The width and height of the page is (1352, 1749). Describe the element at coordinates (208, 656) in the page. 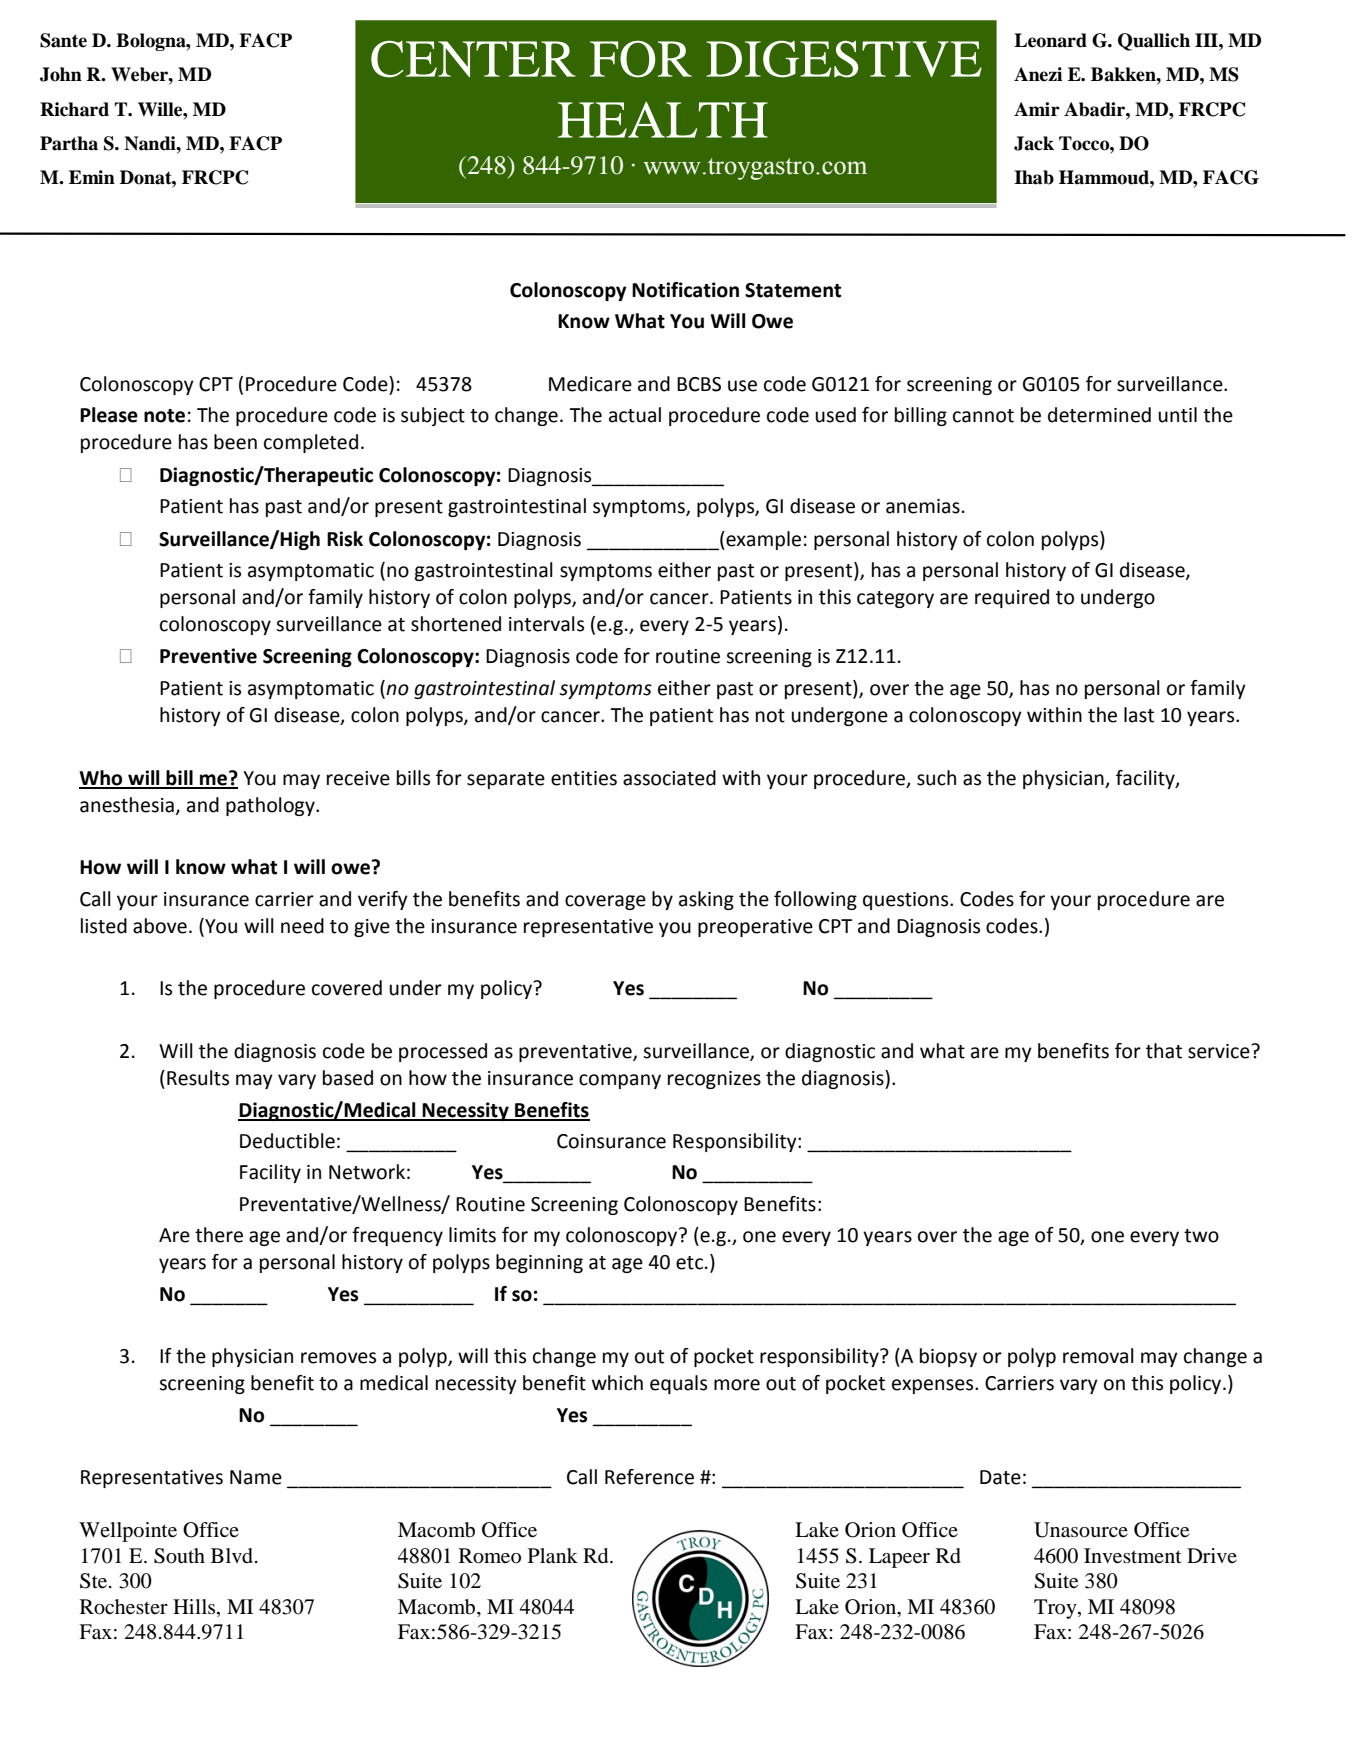

I see `Preventive` at that location.
